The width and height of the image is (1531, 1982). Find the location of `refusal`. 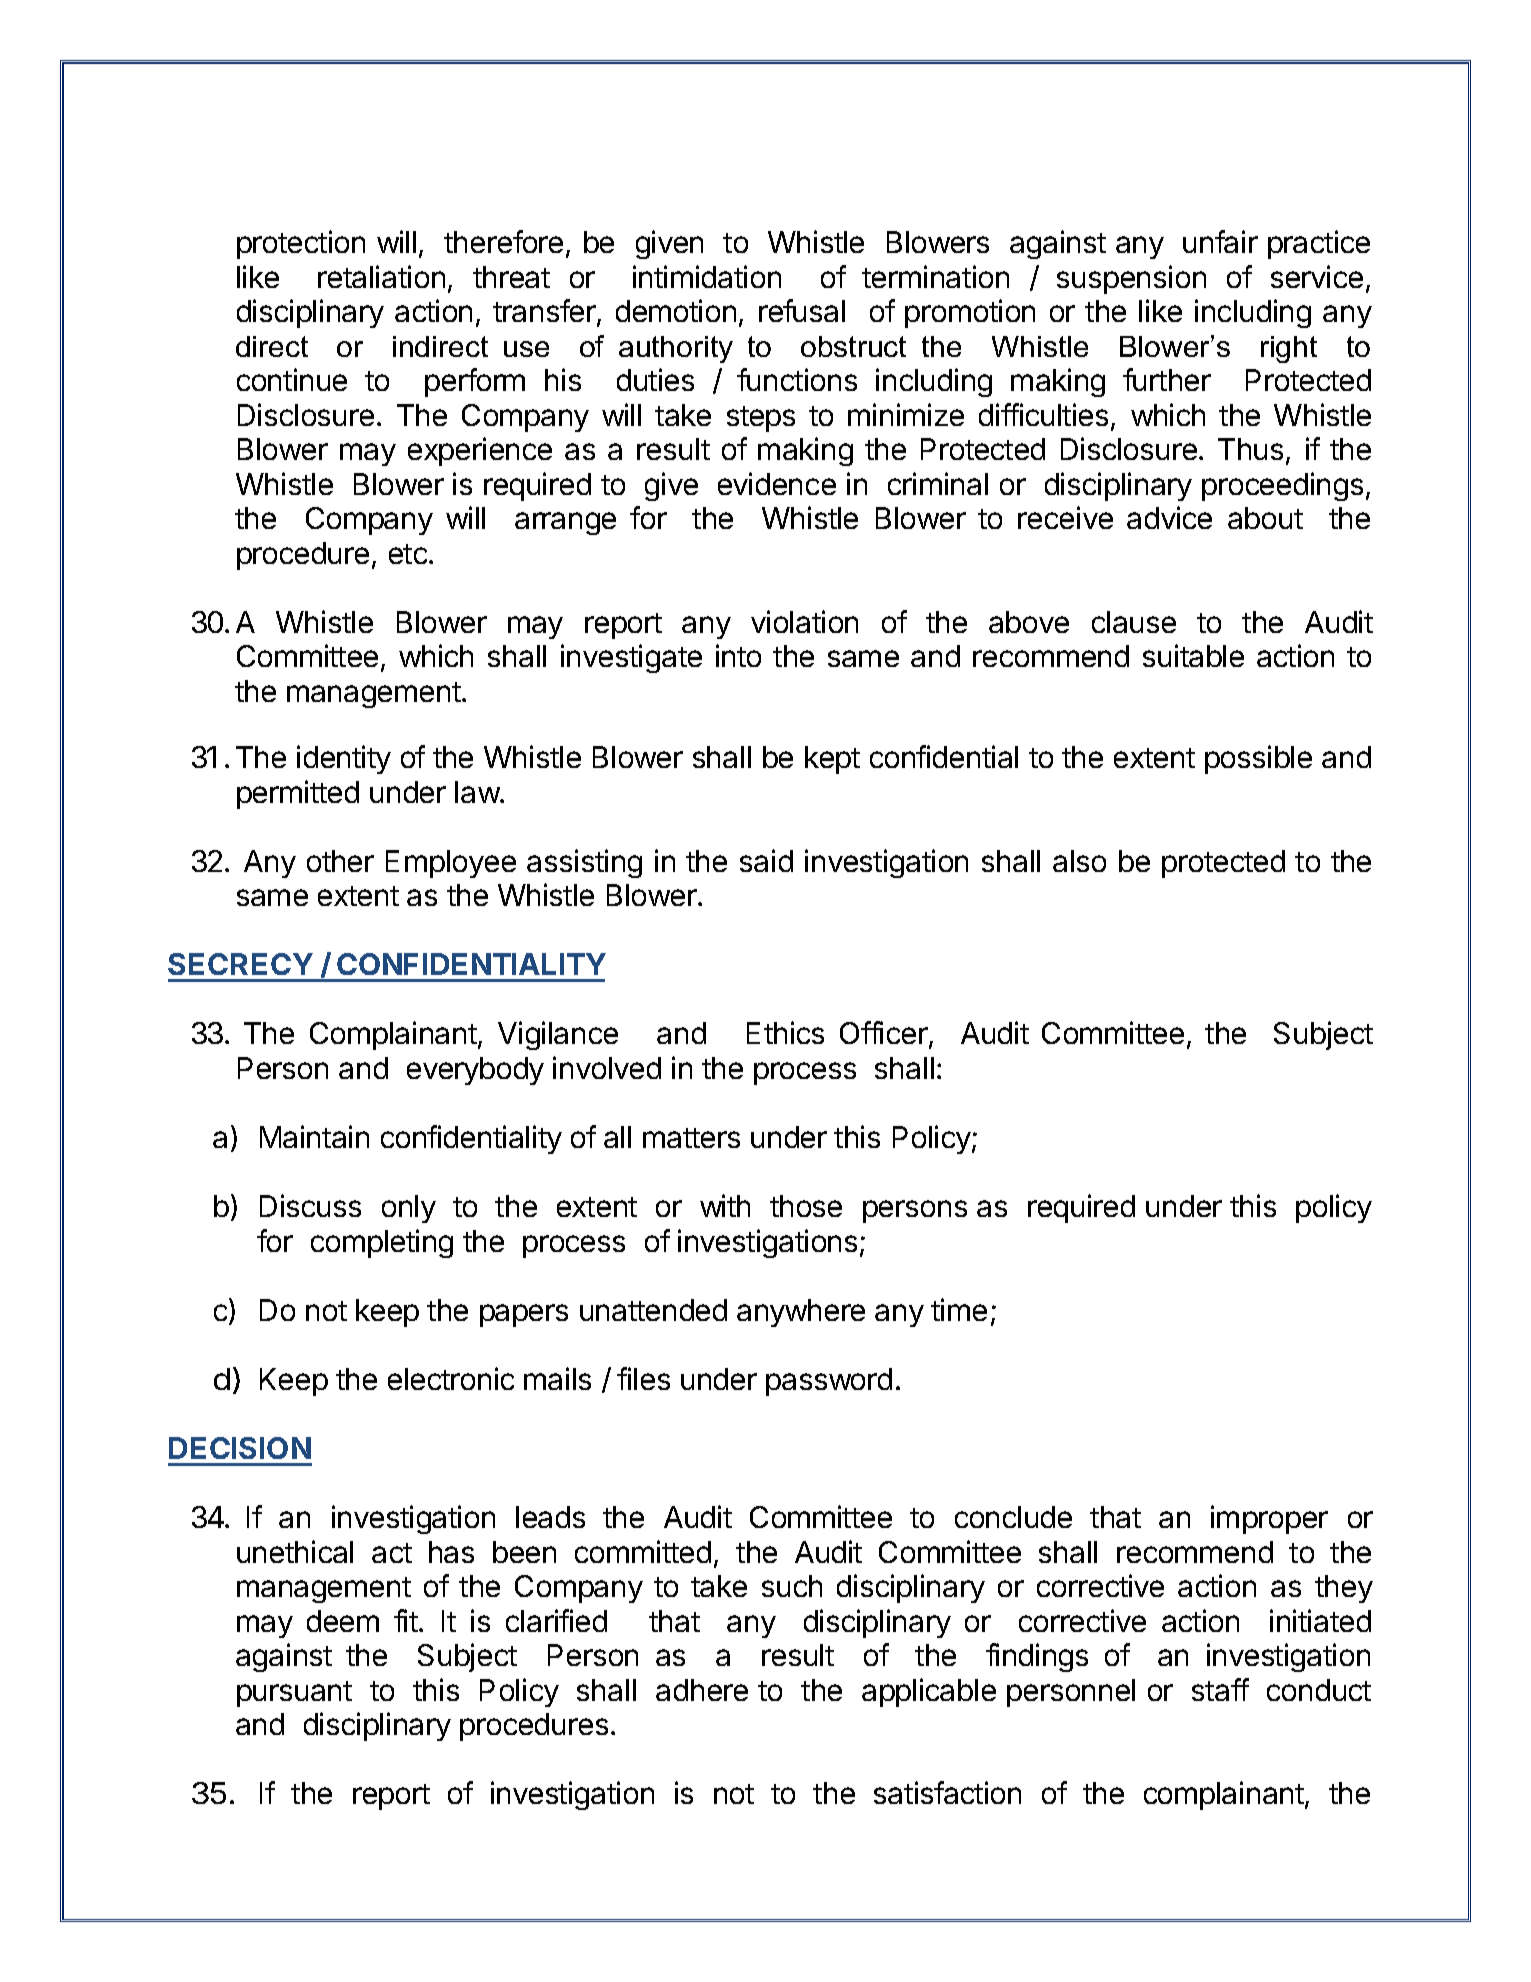

refusal is located at coordinates (802, 310).
